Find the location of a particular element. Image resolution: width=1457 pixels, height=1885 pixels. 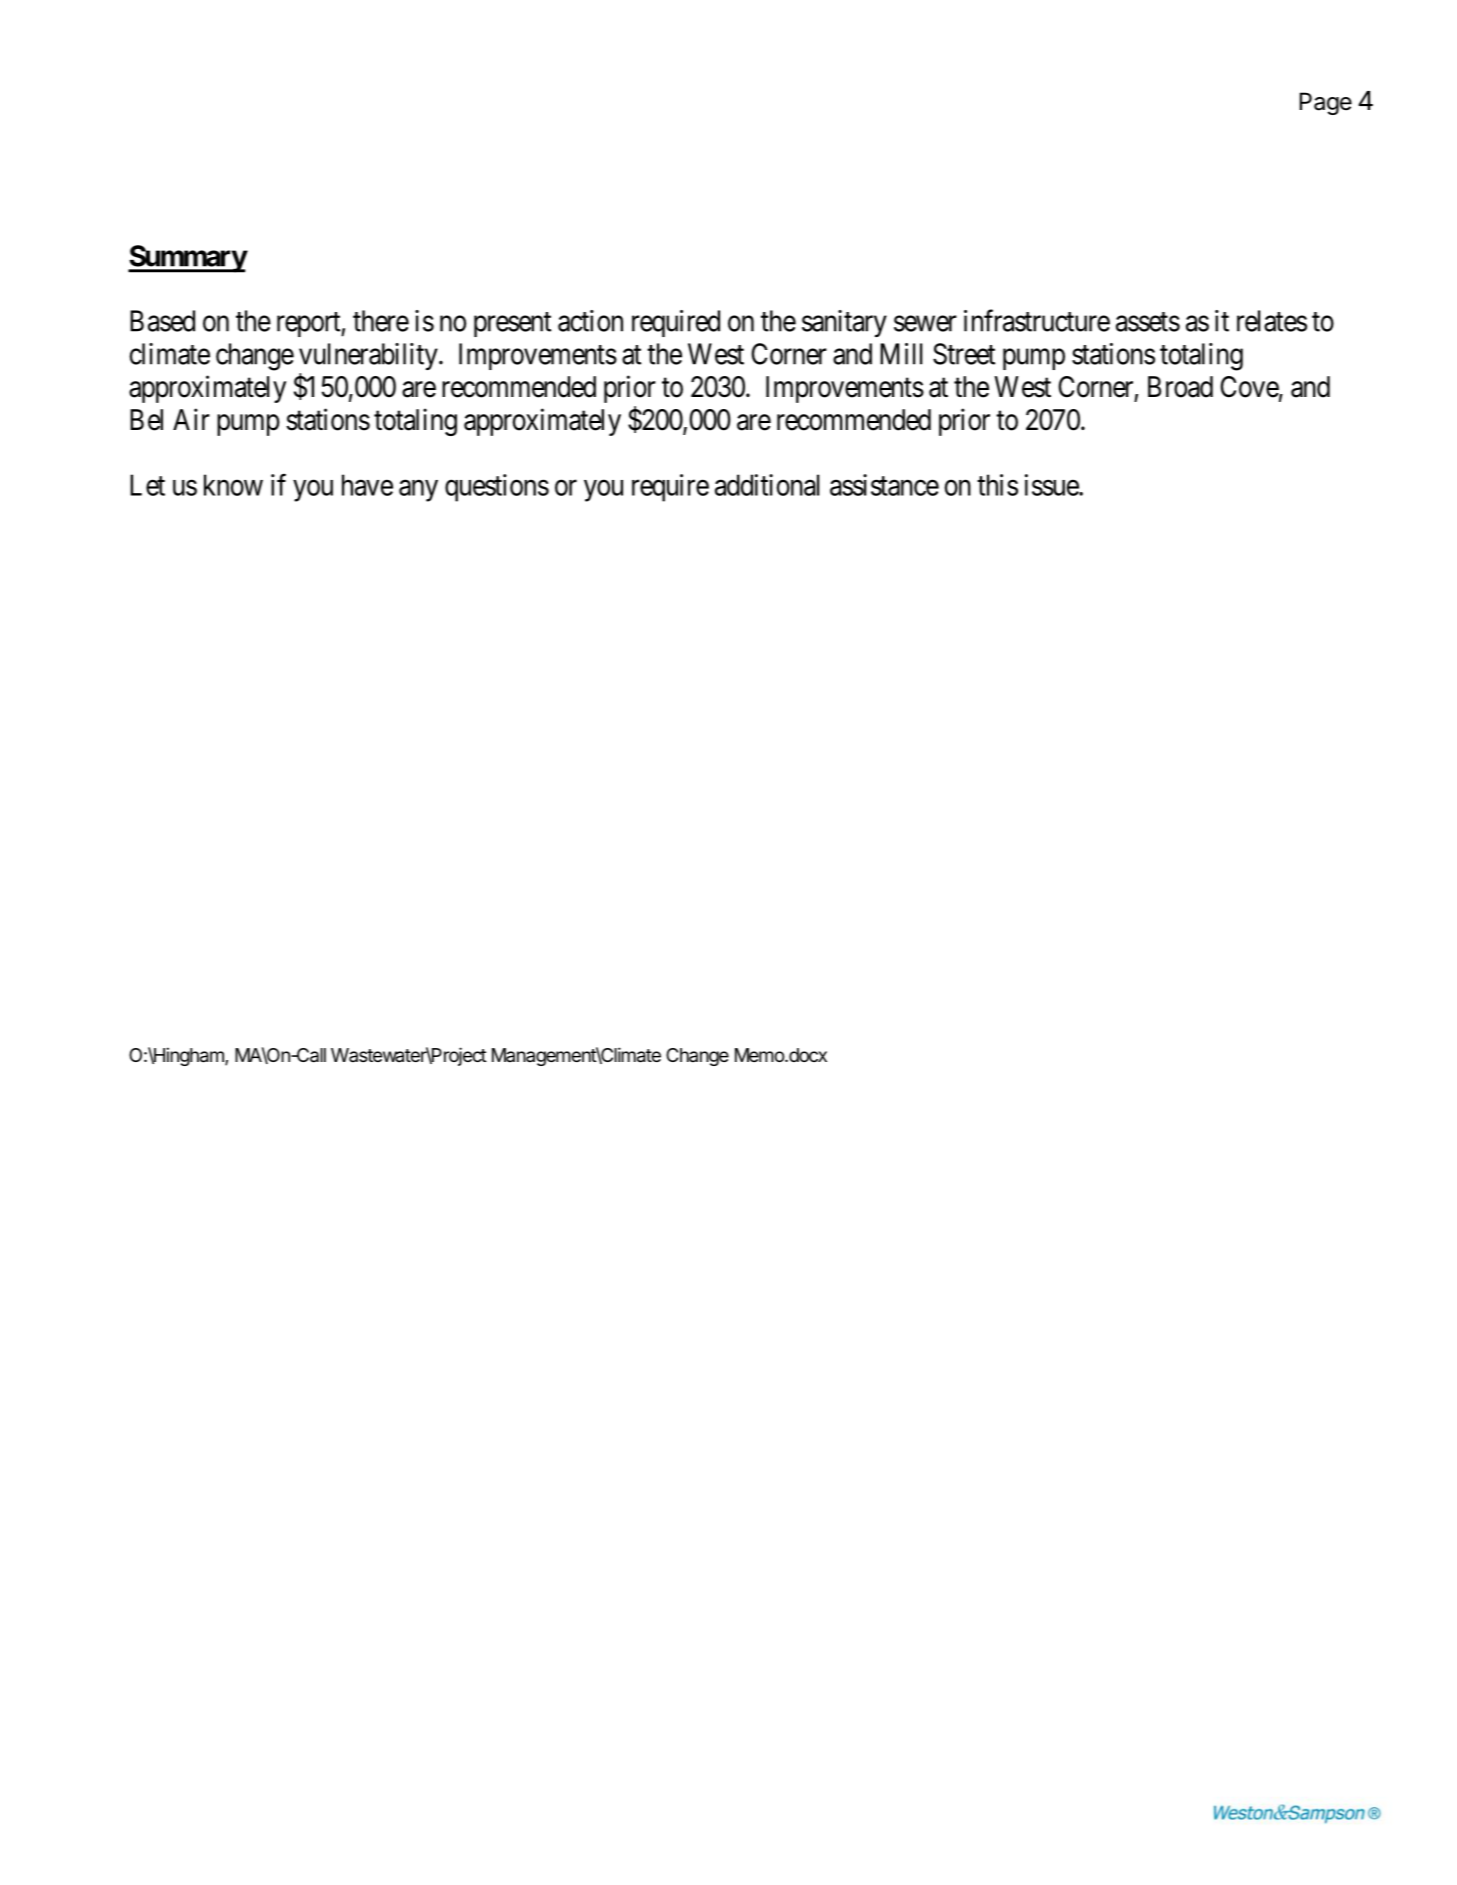

action is located at coordinates (590, 321).
